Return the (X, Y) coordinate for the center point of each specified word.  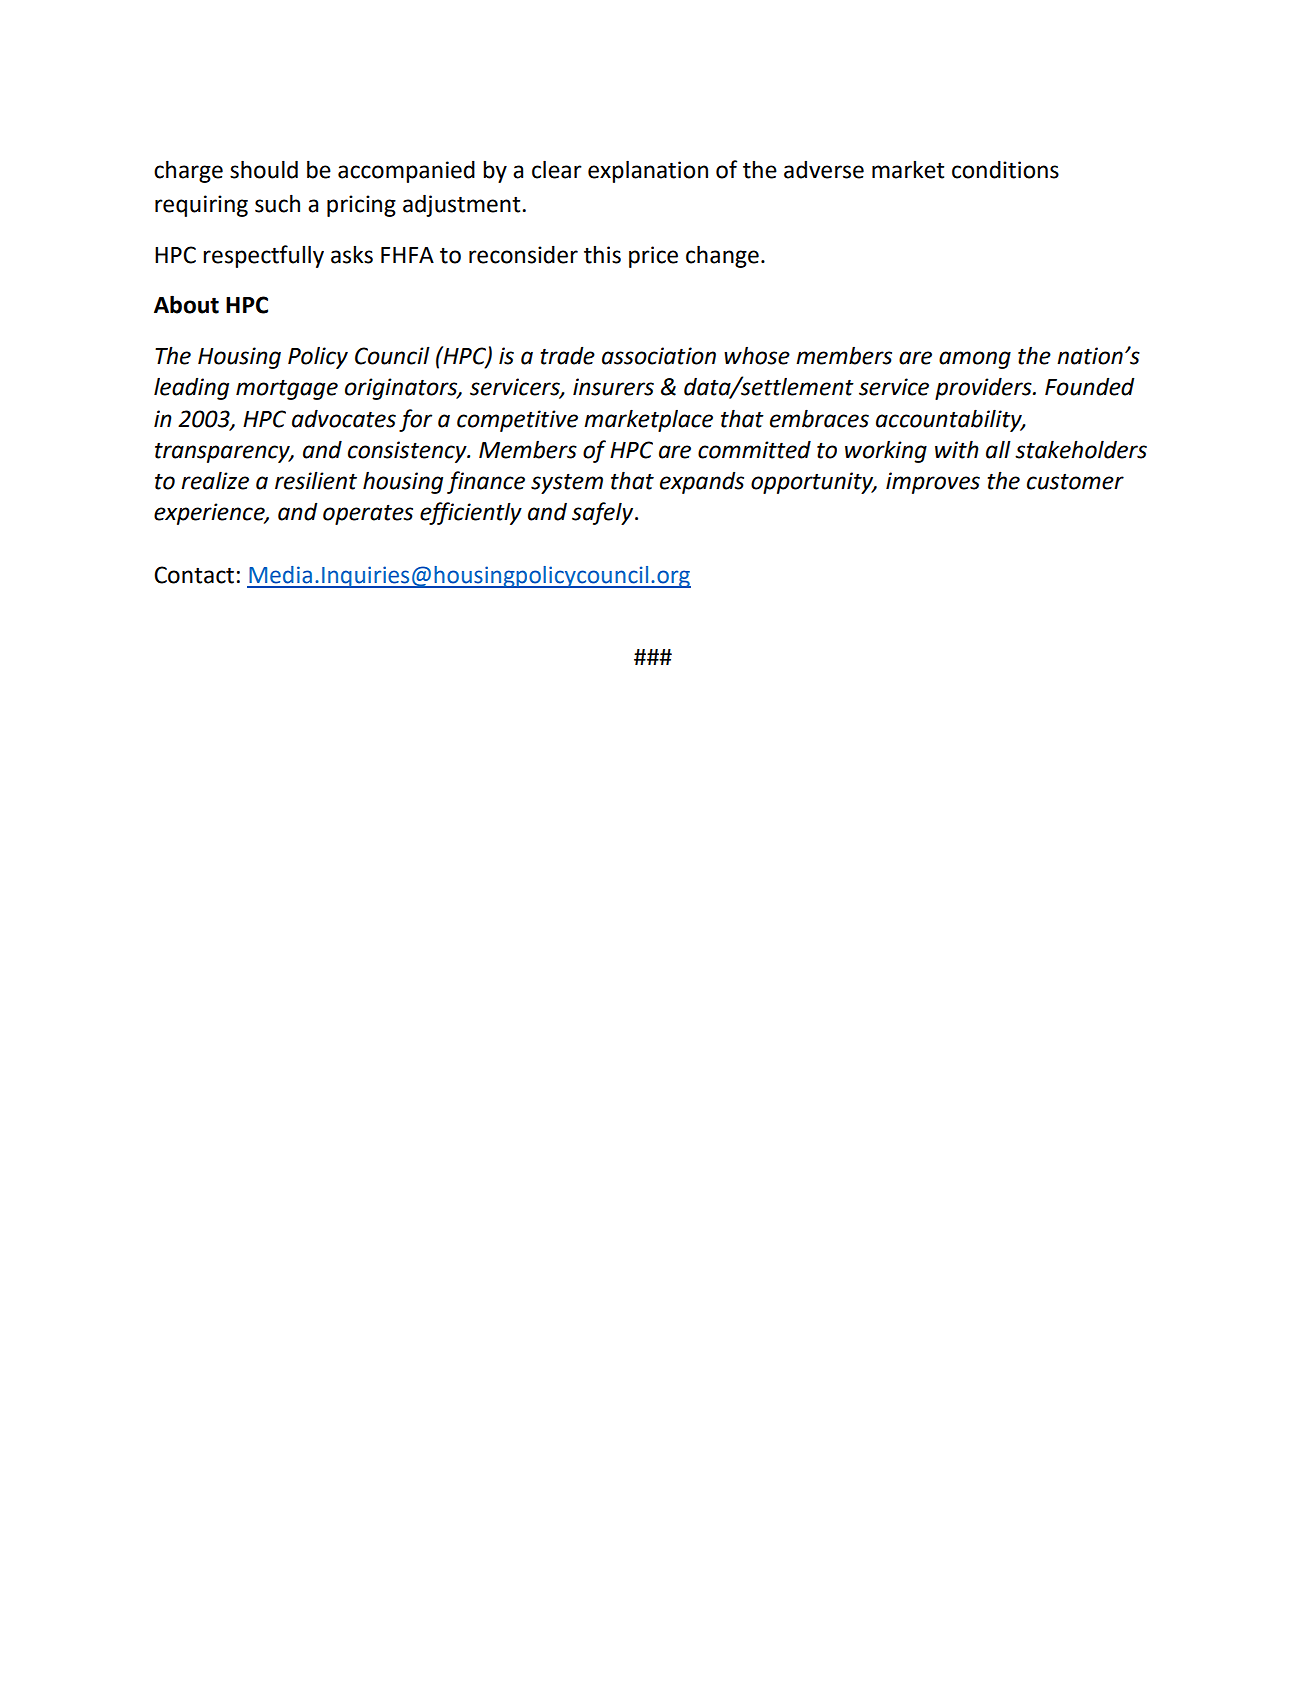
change (722, 256)
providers (984, 388)
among (975, 360)
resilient (316, 480)
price (653, 257)
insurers (613, 387)
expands (702, 483)
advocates (344, 418)
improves (933, 483)
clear (557, 169)
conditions (1005, 170)
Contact (194, 575)
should (264, 169)
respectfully (263, 256)
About (186, 304)
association (659, 356)
